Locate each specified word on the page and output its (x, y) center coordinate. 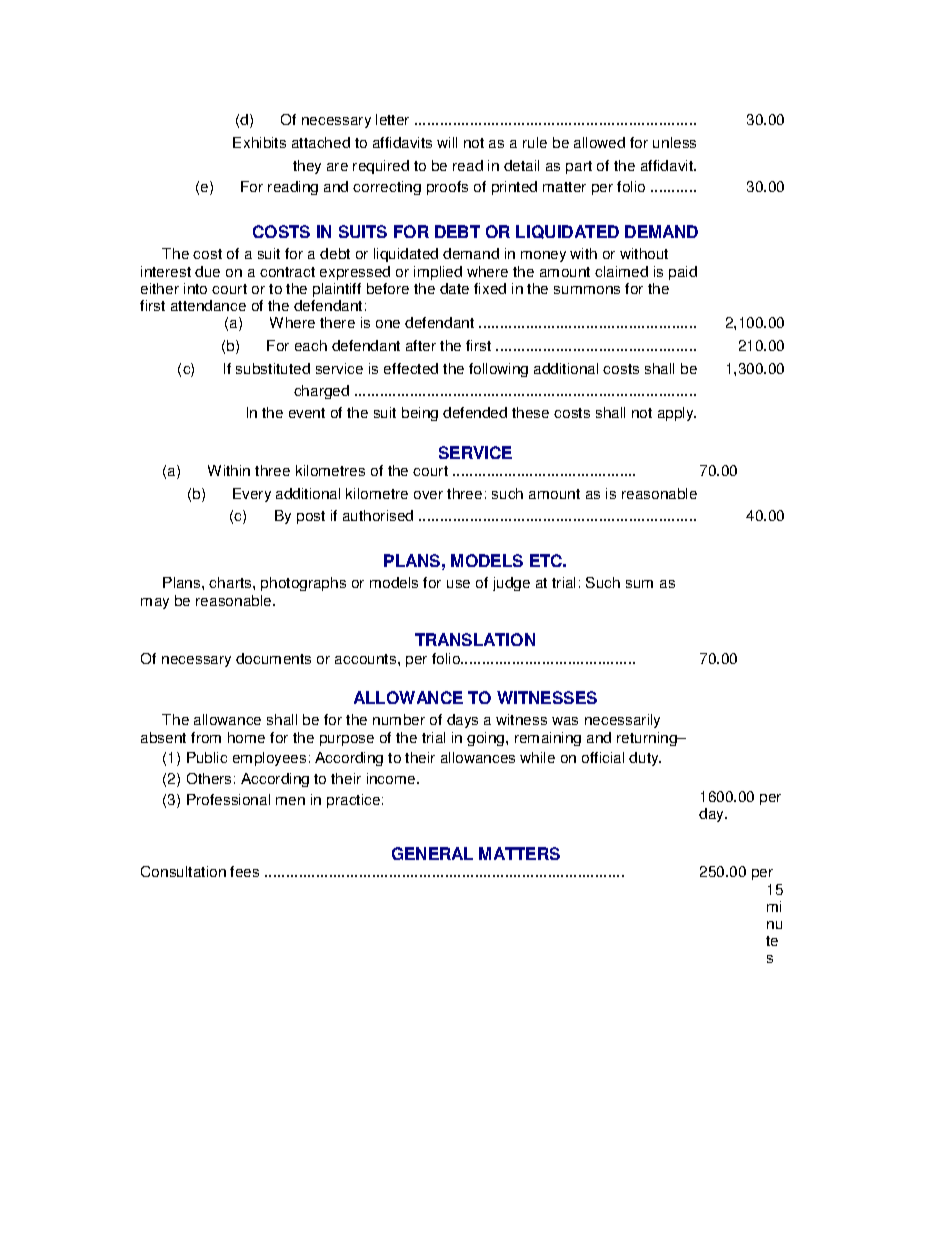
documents (273, 658)
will (447, 142)
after (421, 345)
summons (587, 290)
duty (645, 759)
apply (677, 414)
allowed (599, 142)
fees (244, 871)
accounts (367, 659)
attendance (208, 305)
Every (252, 495)
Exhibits (259, 142)
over (428, 495)
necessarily (622, 721)
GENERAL (432, 853)
